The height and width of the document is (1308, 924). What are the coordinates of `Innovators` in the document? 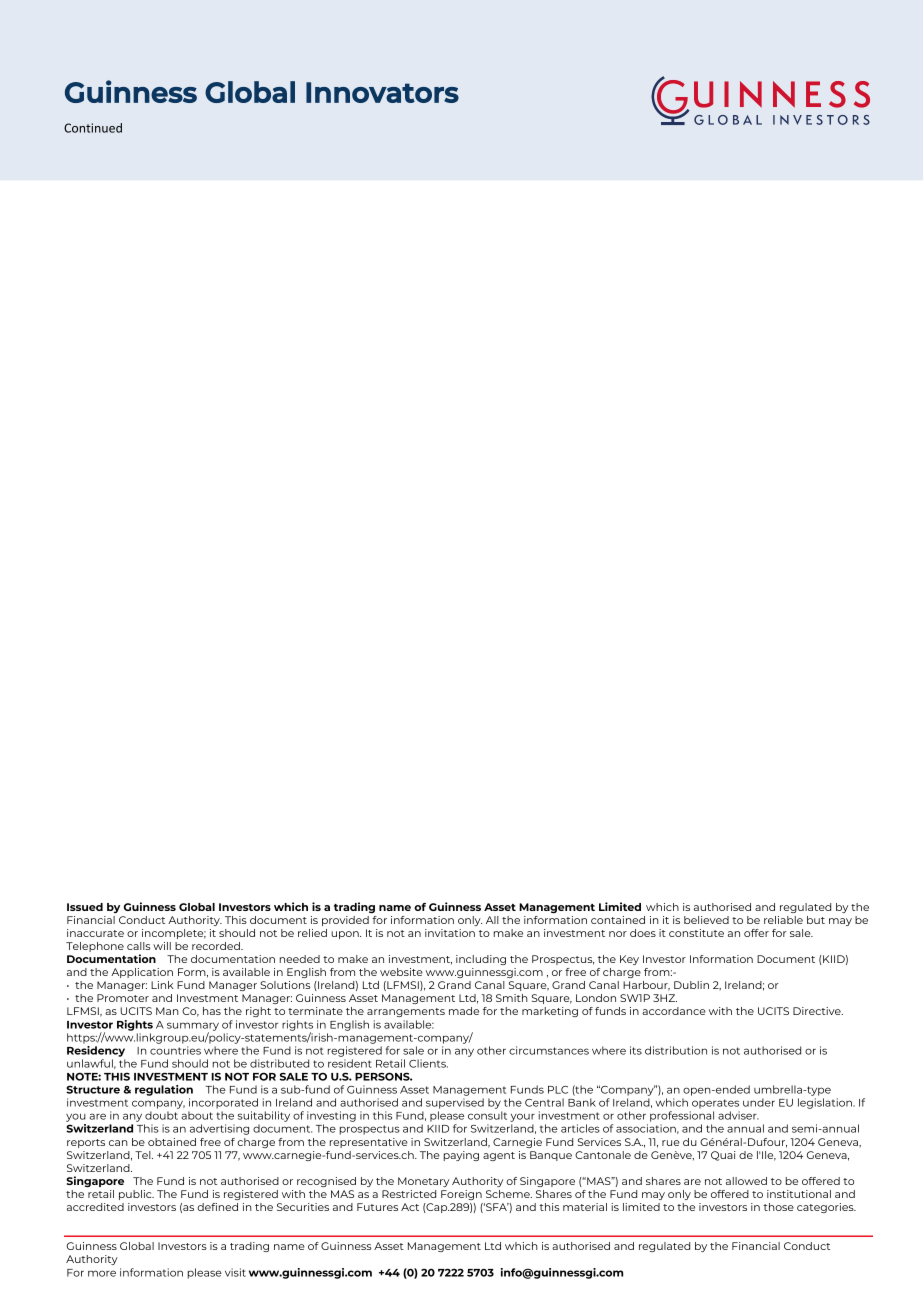 It's located at (382, 92).
